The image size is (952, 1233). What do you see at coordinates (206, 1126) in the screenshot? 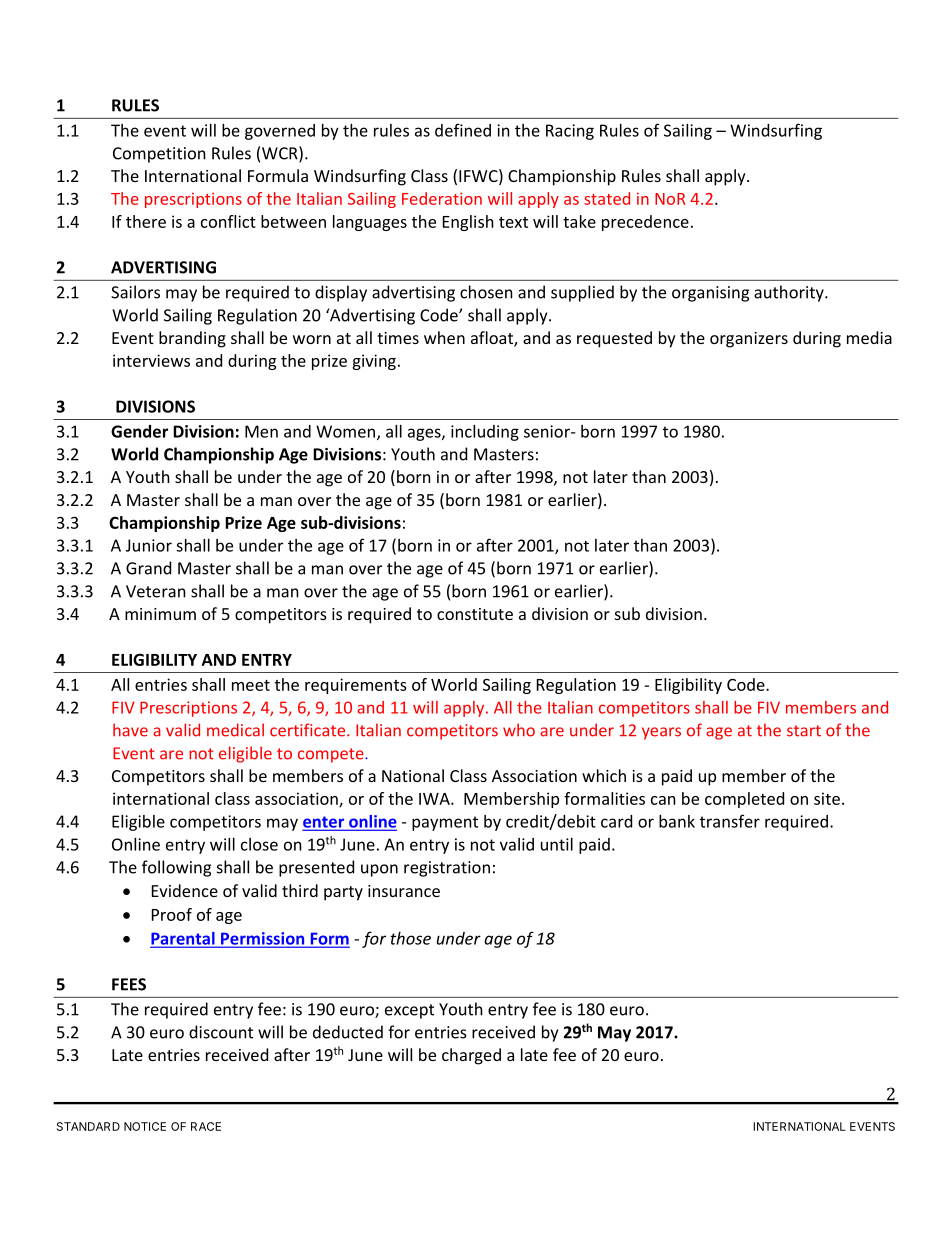
I see `RACE` at bounding box center [206, 1126].
